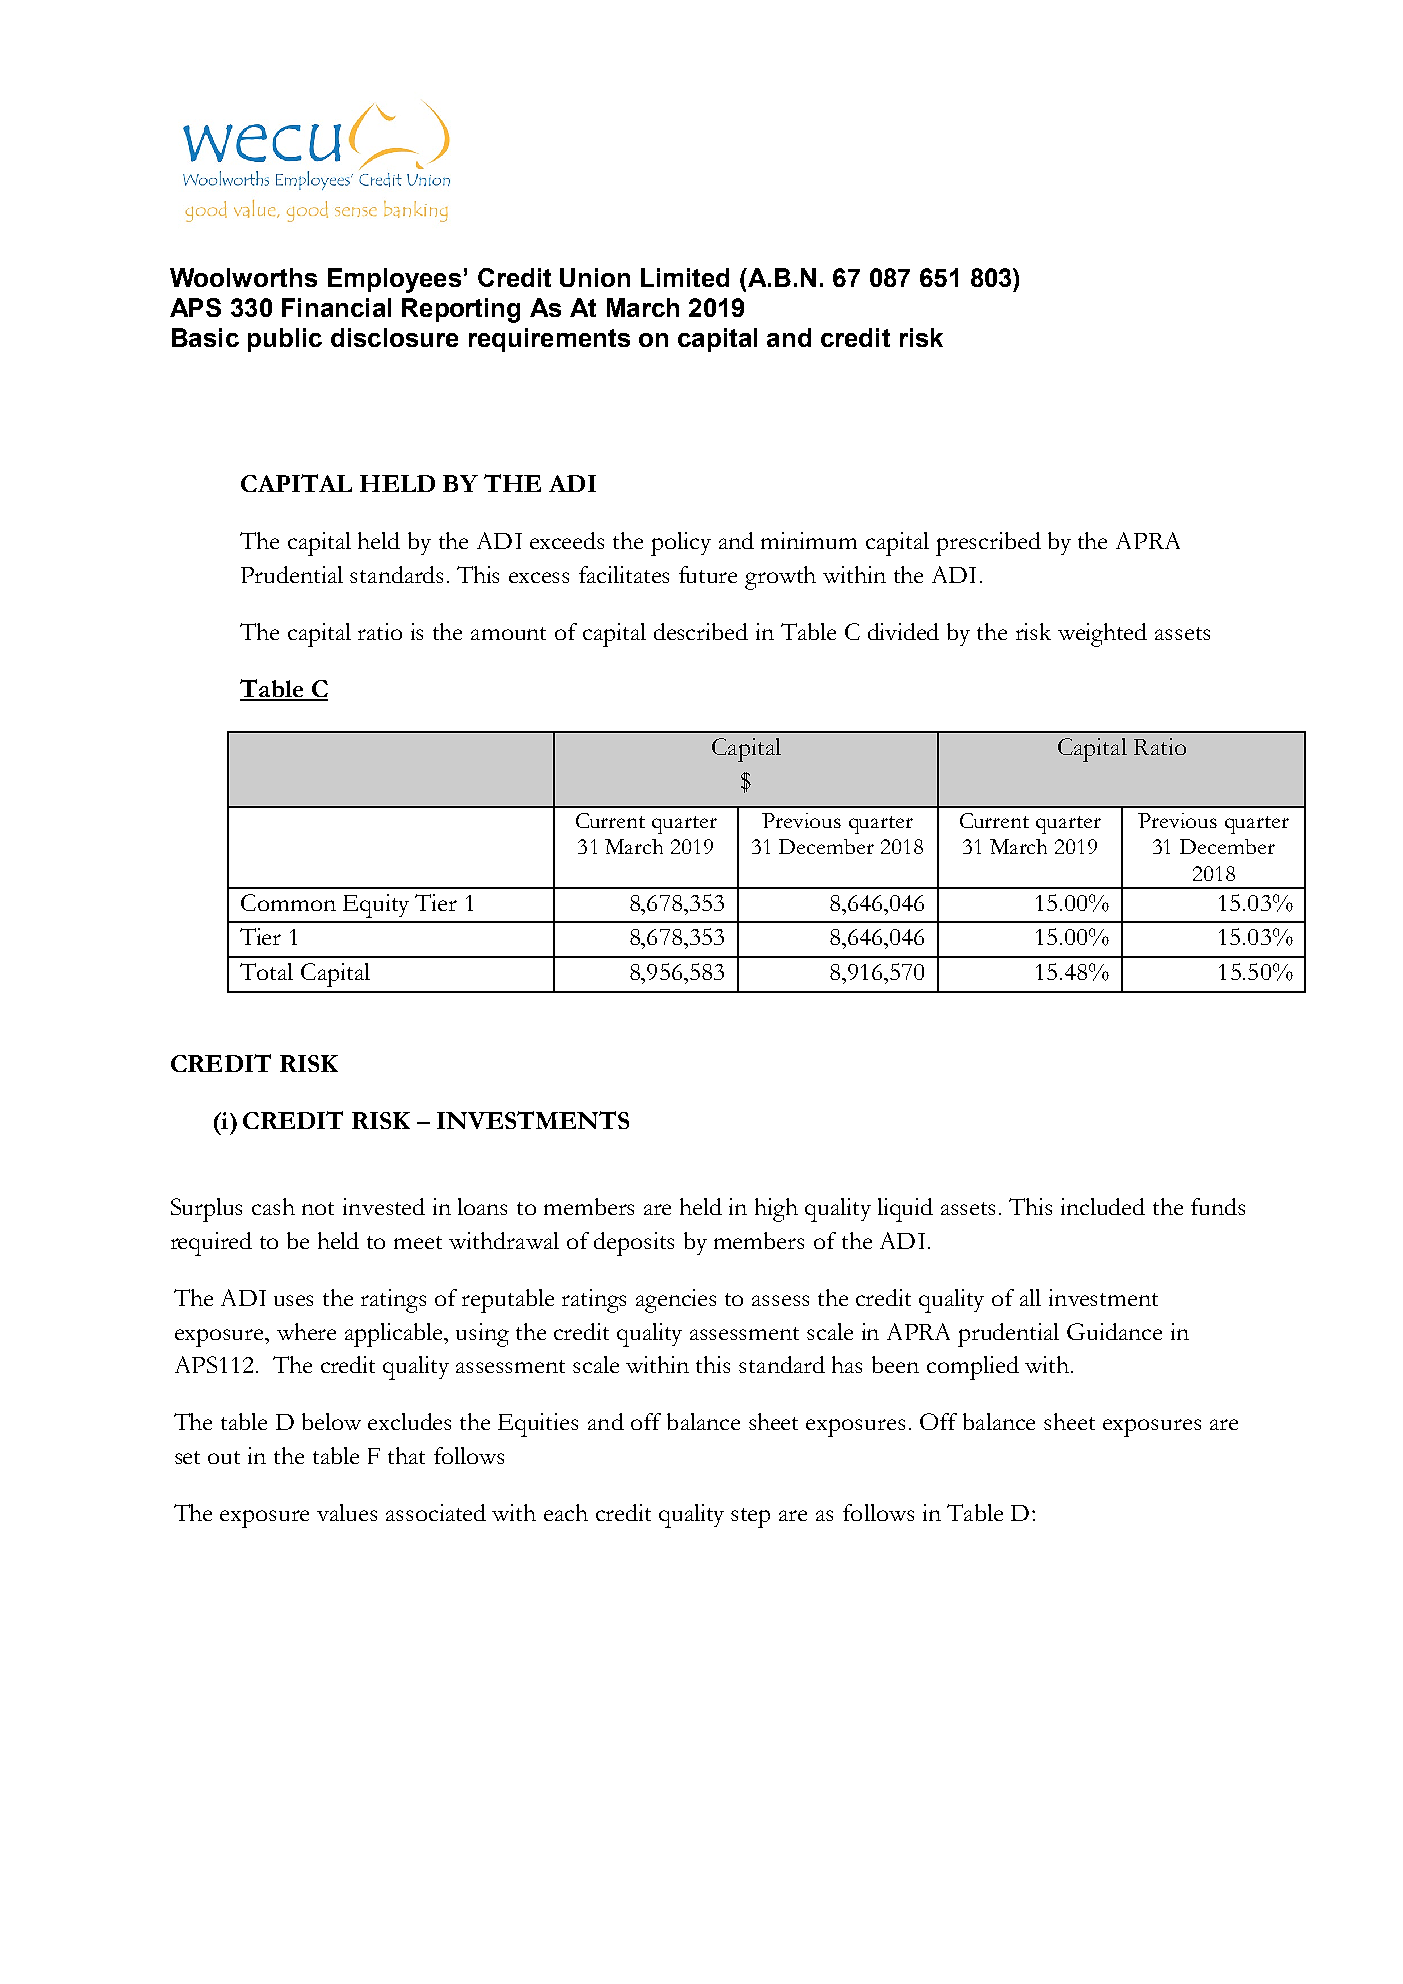  I want to click on included, so click(1103, 1206).
